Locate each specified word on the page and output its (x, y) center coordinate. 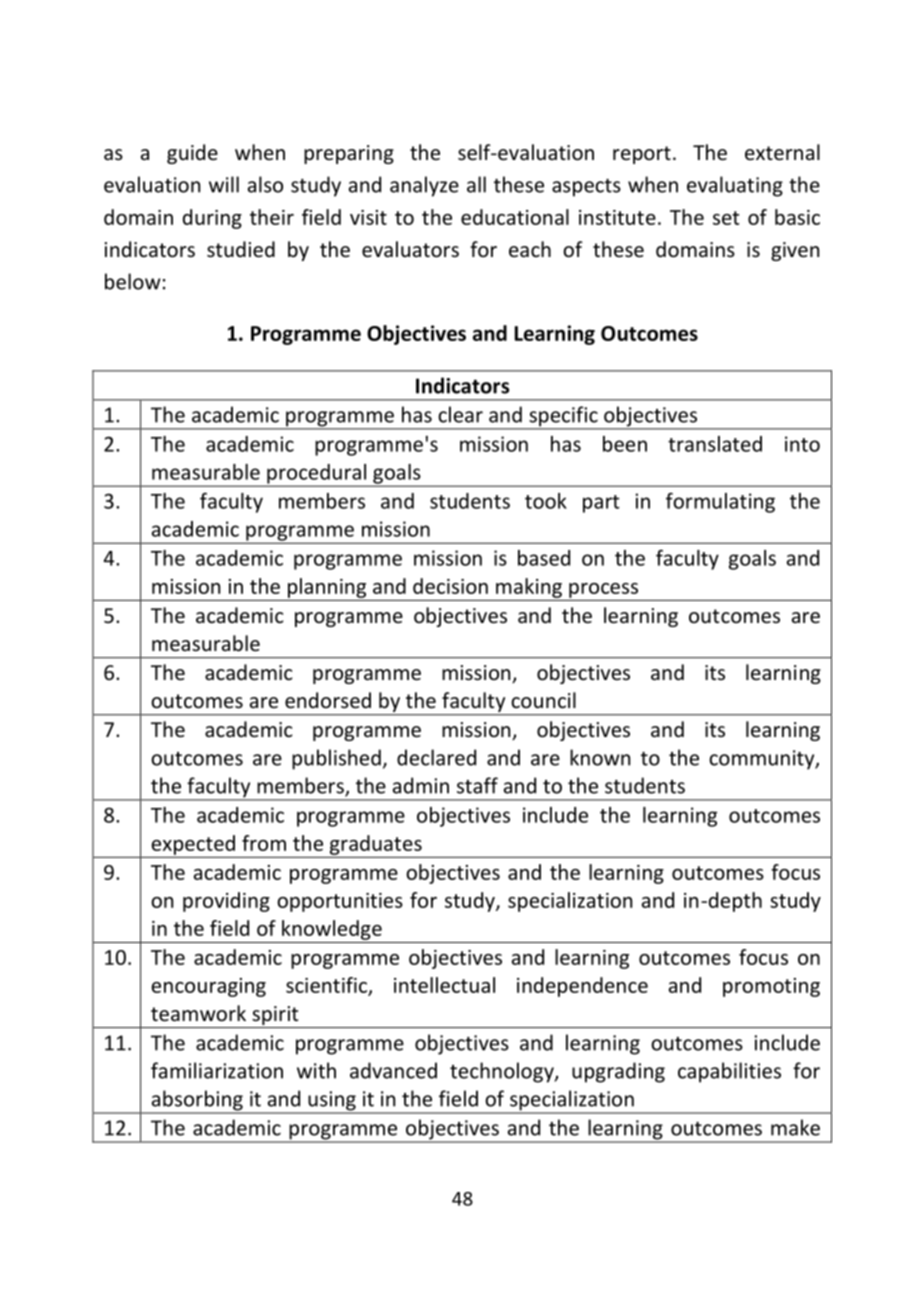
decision (450, 586)
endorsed (328, 700)
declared (436, 757)
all (476, 184)
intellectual (444, 985)
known (600, 757)
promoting (771, 987)
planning (327, 588)
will (224, 184)
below (133, 281)
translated (715, 444)
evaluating (735, 186)
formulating (720, 503)
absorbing (197, 1101)
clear (460, 414)
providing (226, 902)
